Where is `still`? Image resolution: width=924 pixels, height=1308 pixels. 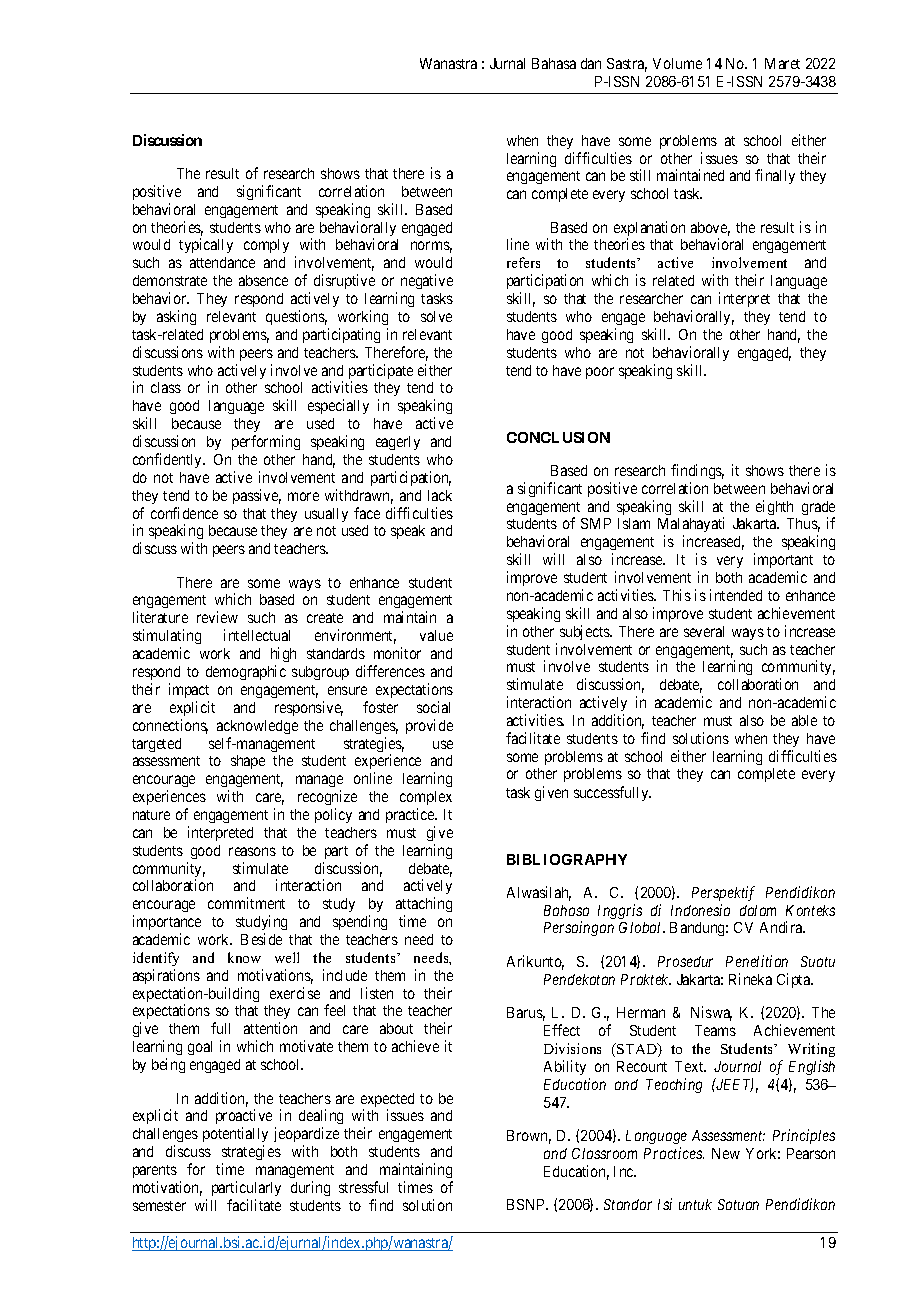 still is located at coordinates (640, 175).
